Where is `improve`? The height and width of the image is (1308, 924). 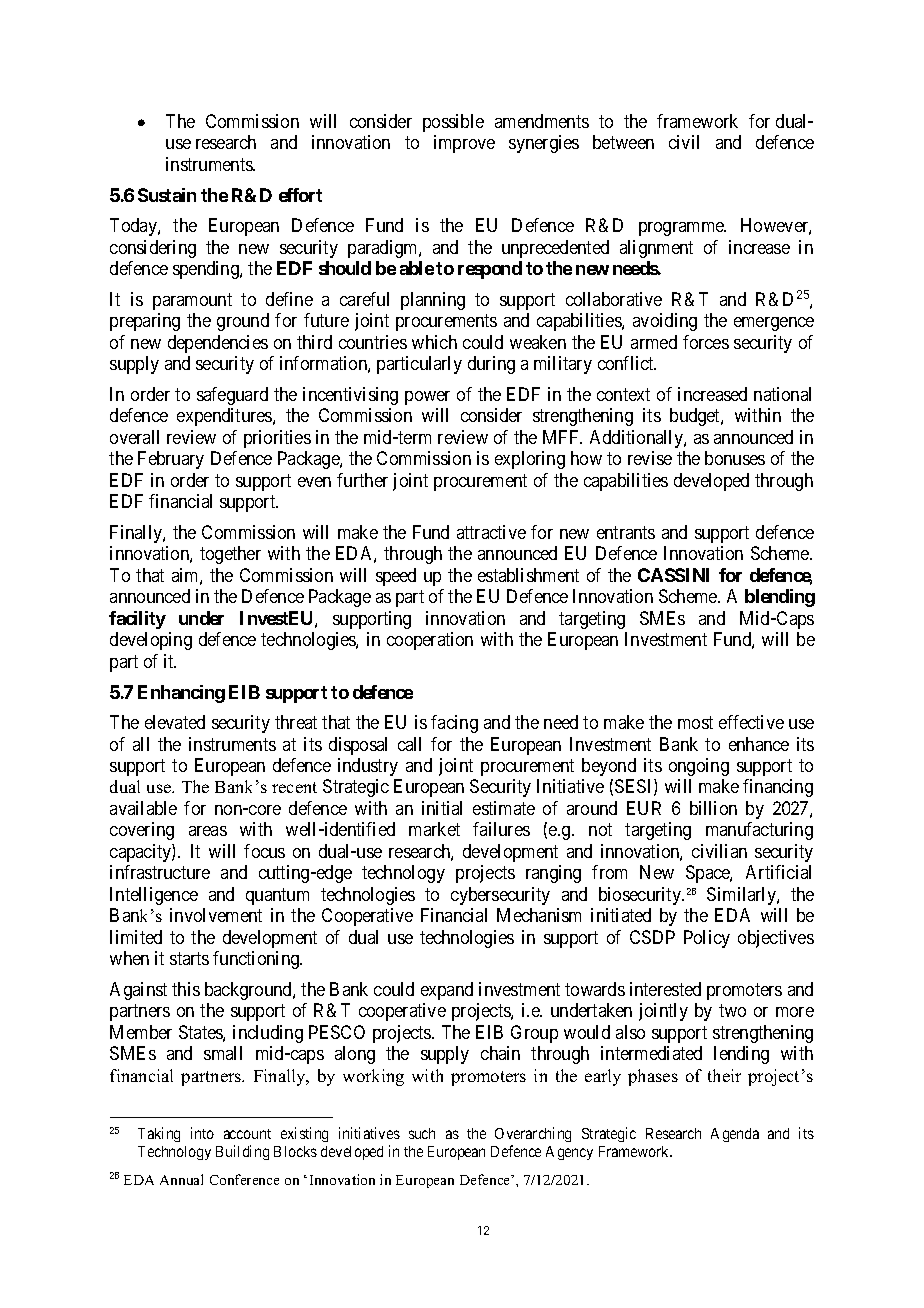 improve is located at coordinates (464, 144).
